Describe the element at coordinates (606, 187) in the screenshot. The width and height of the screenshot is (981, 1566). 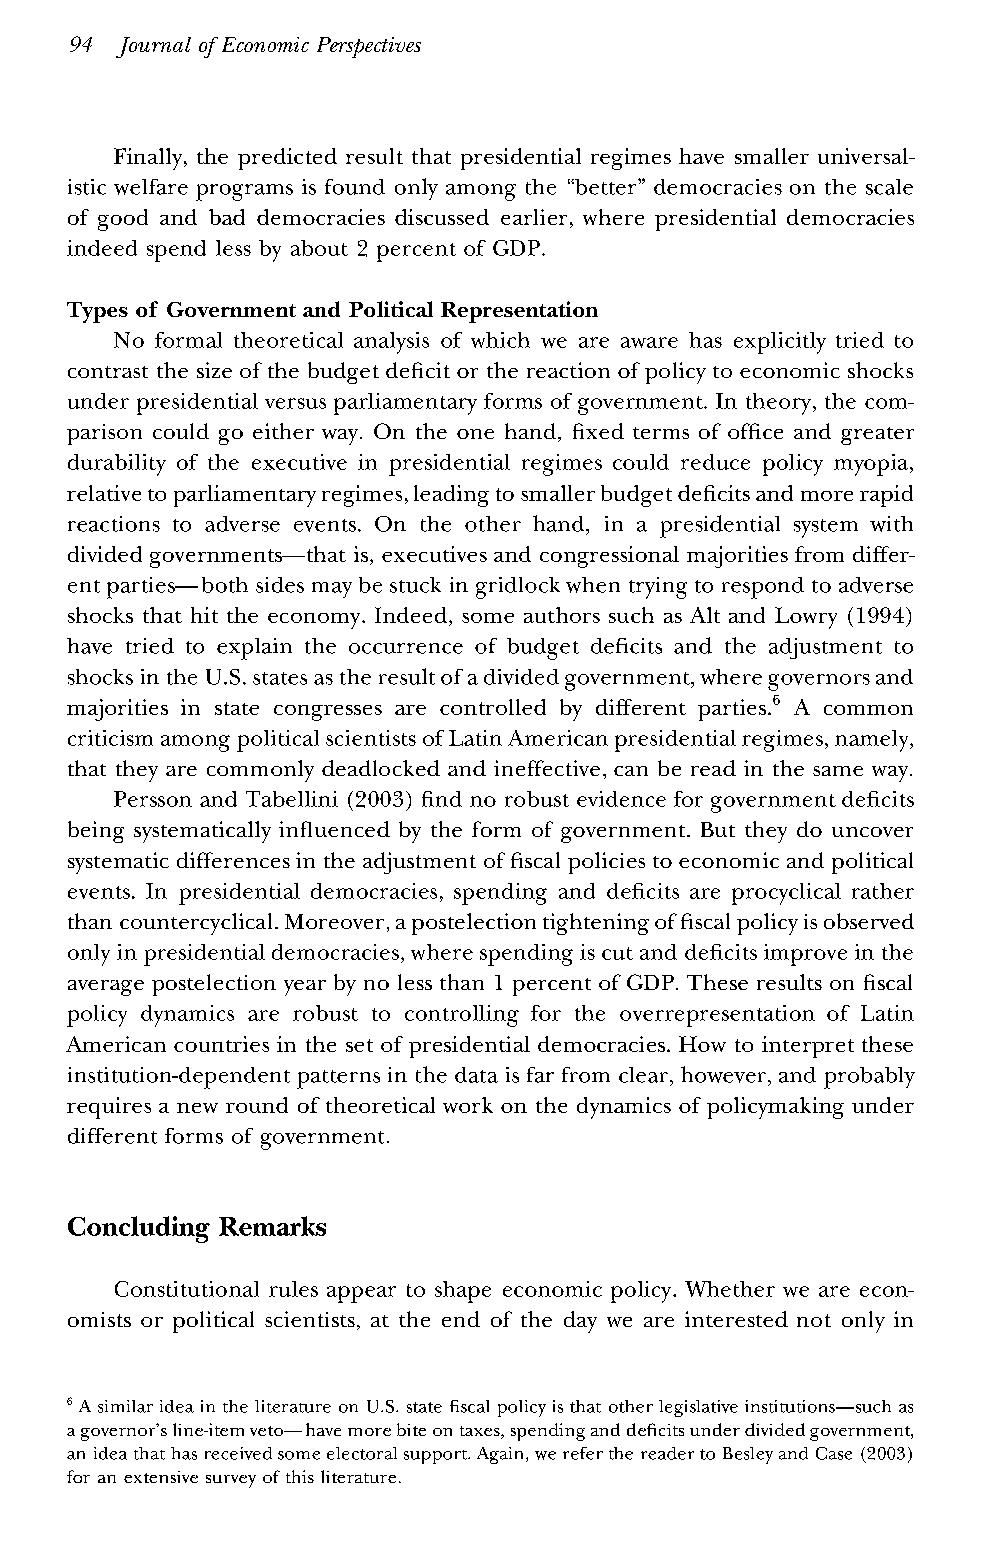
I see `better` at that location.
